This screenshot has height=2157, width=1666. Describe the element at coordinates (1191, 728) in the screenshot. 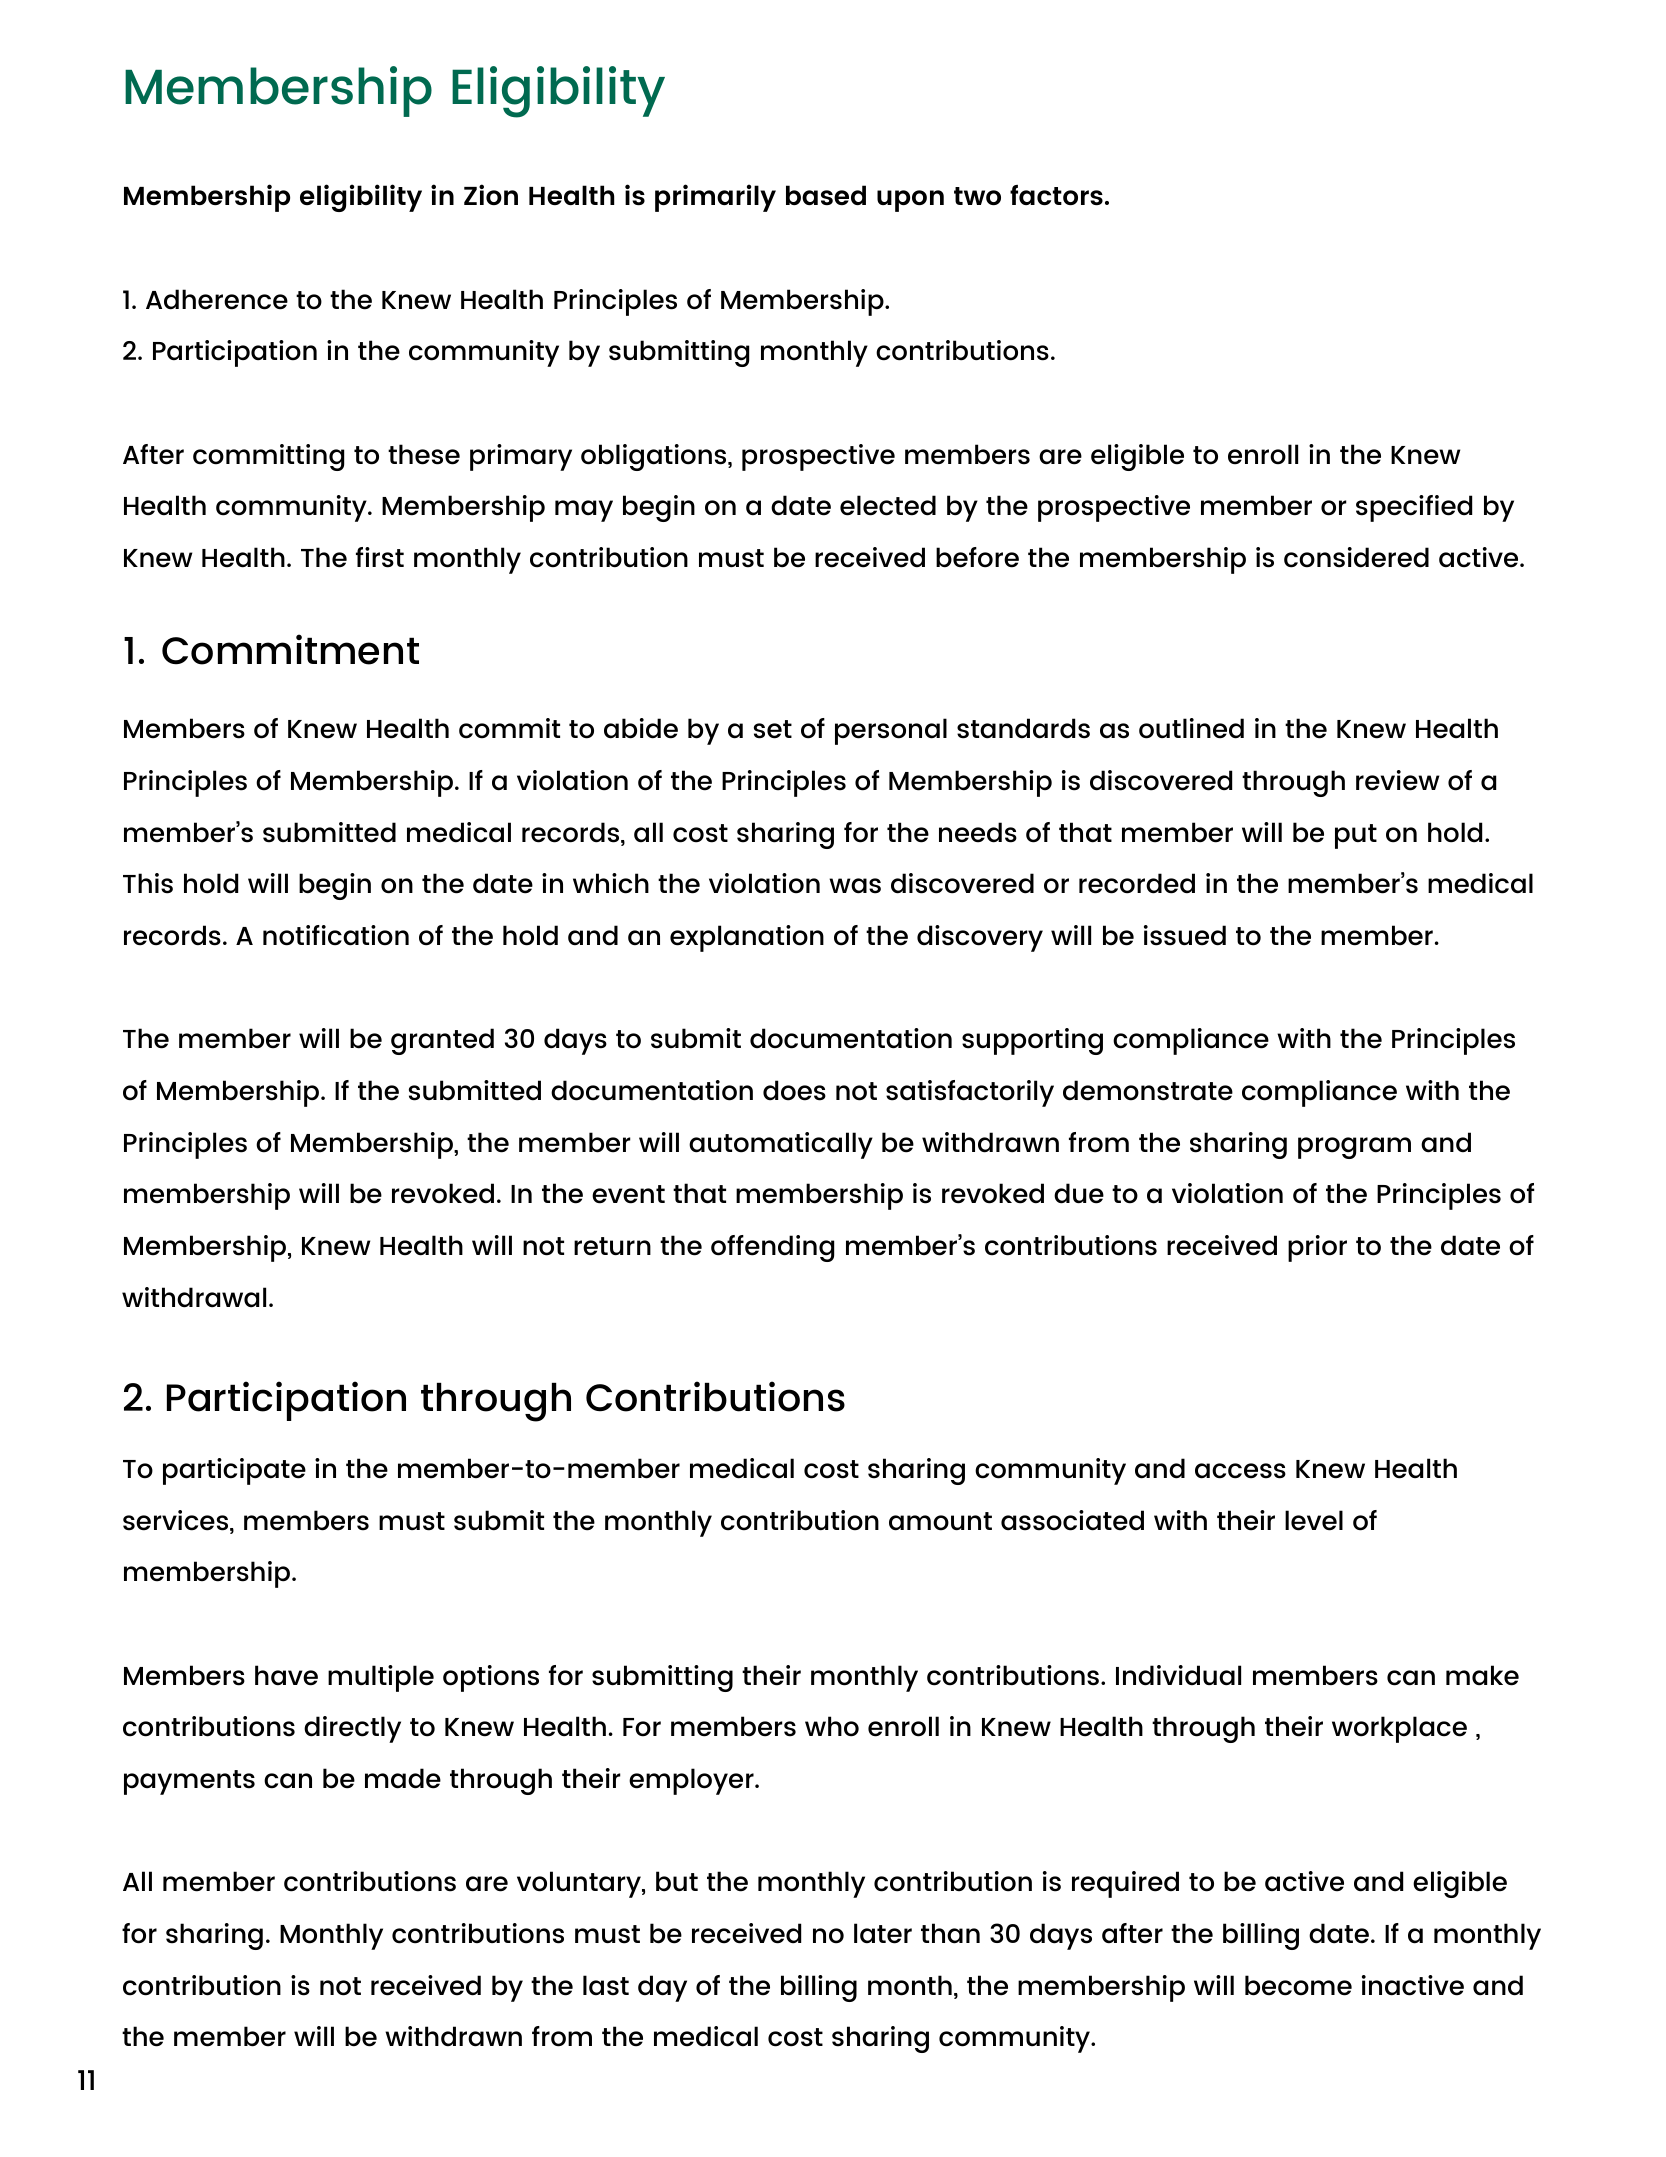

I see `outlined` at that location.
